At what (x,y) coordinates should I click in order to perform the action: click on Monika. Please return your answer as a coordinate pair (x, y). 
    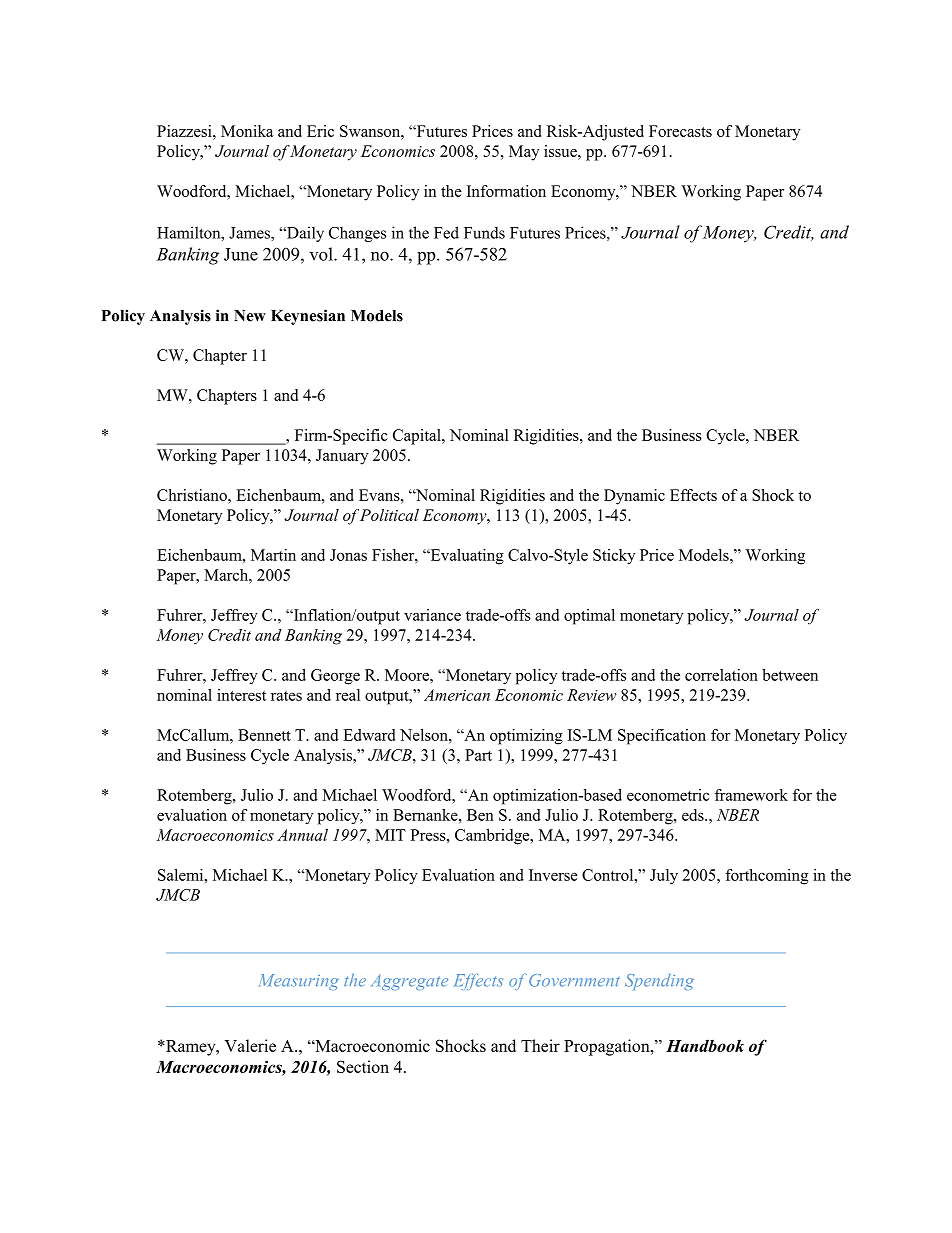
    Looking at the image, I should click on (247, 131).
